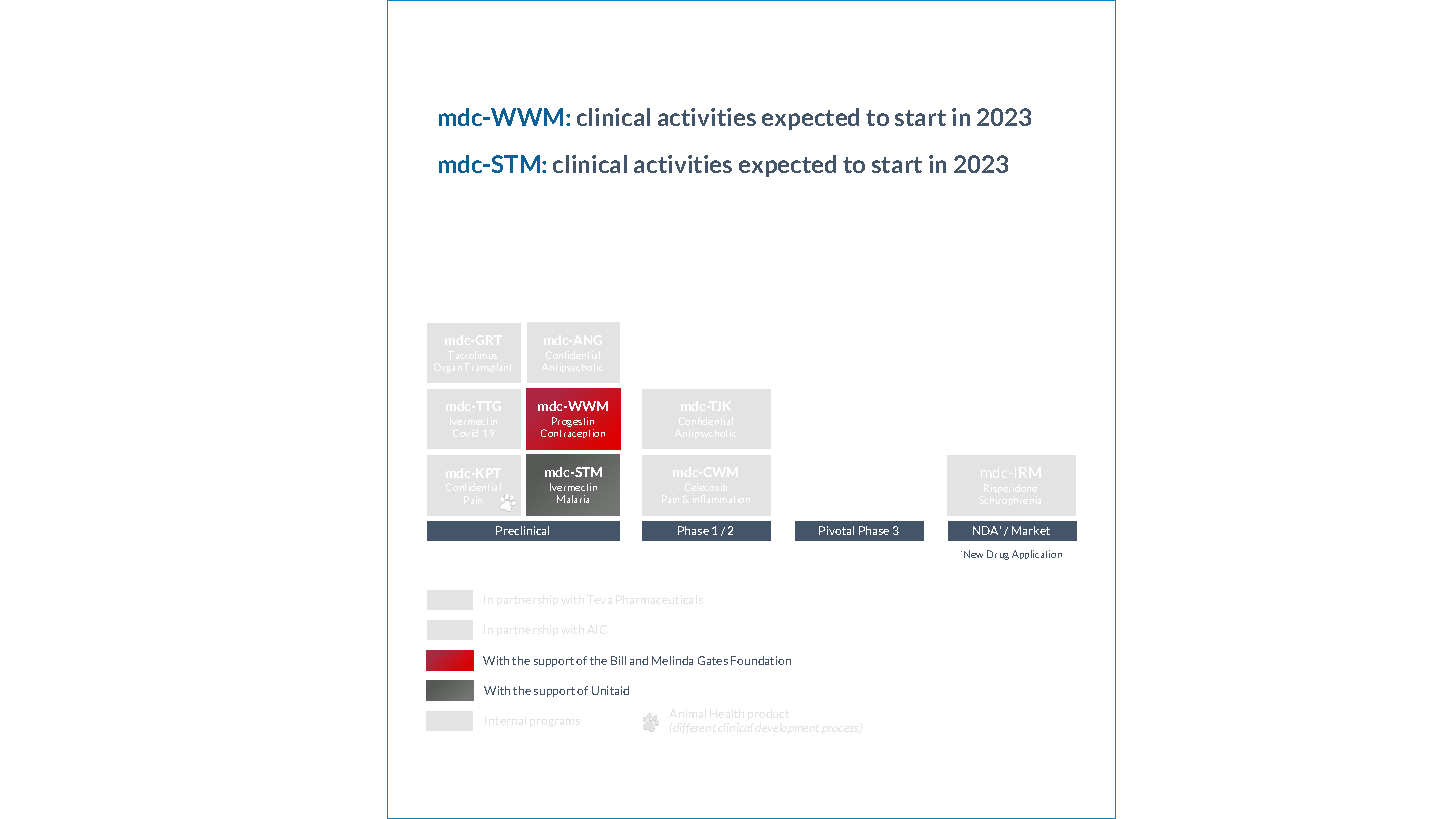 The width and height of the image is (1456, 819). What do you see at coordinates (618, 660) in the image?
I see `Bill` at bounding box center [618, 660].
